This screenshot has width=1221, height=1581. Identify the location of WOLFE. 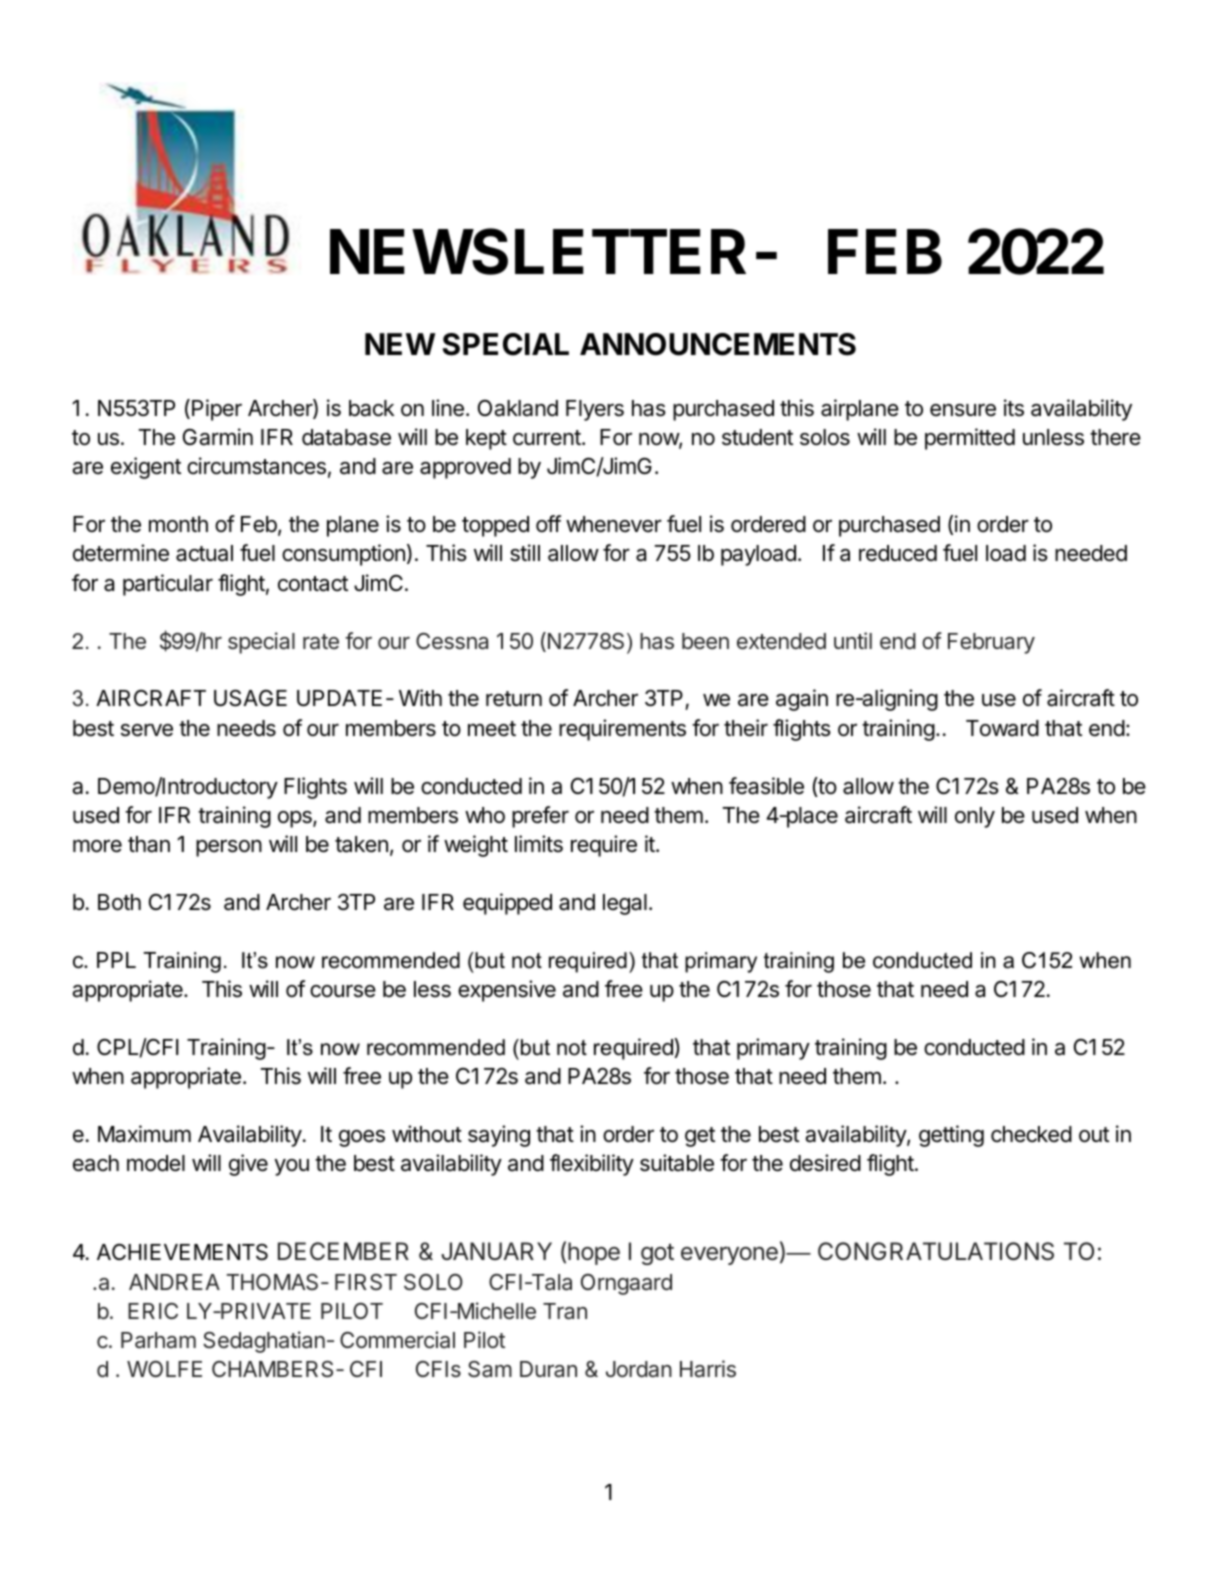
(164, 1368).
